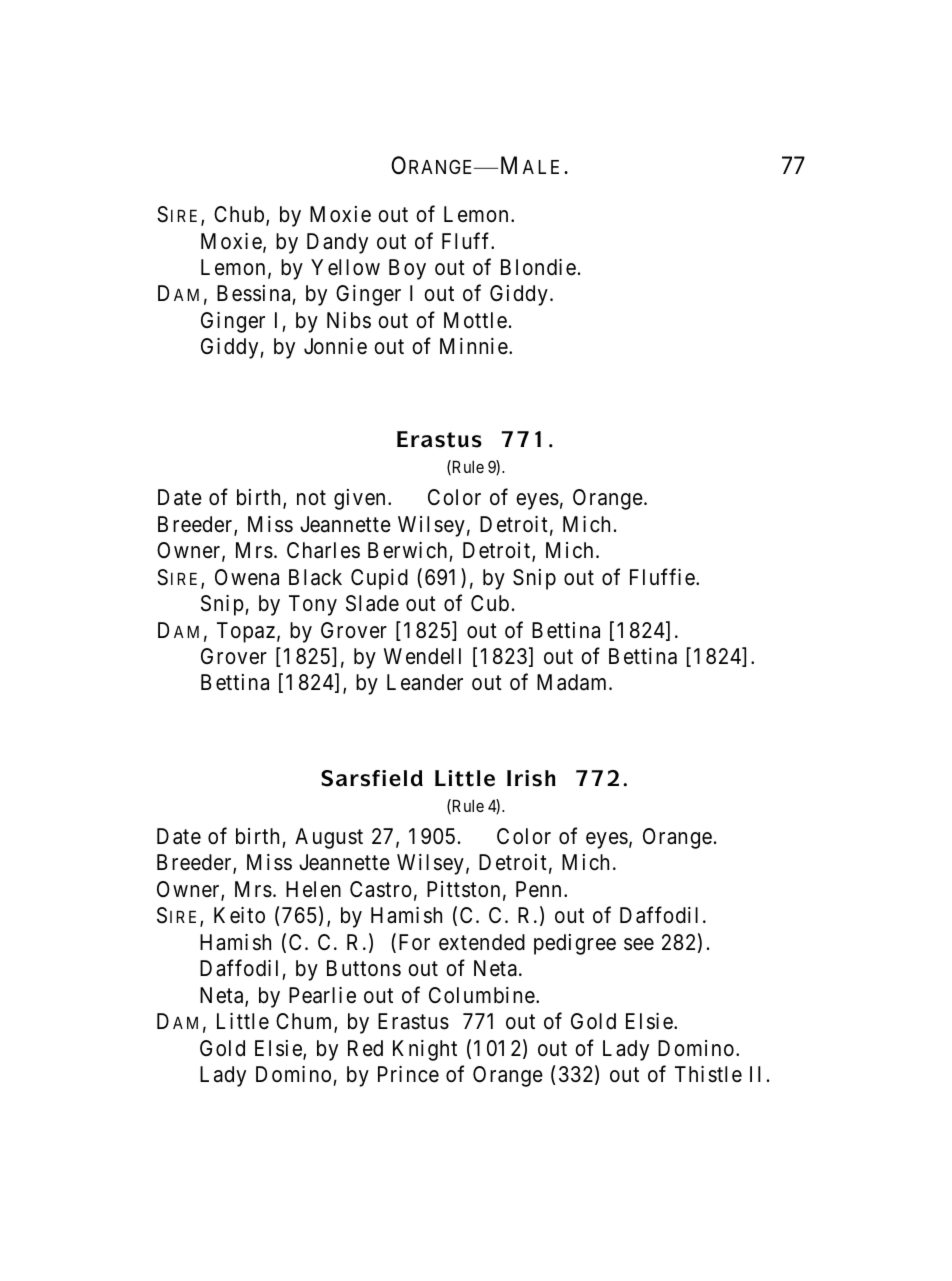 The image size is (952, 1281). What do you see at coordinates (538, 267) in the screenshot?
I see `Blondie` at bounding box center [538, 267].
